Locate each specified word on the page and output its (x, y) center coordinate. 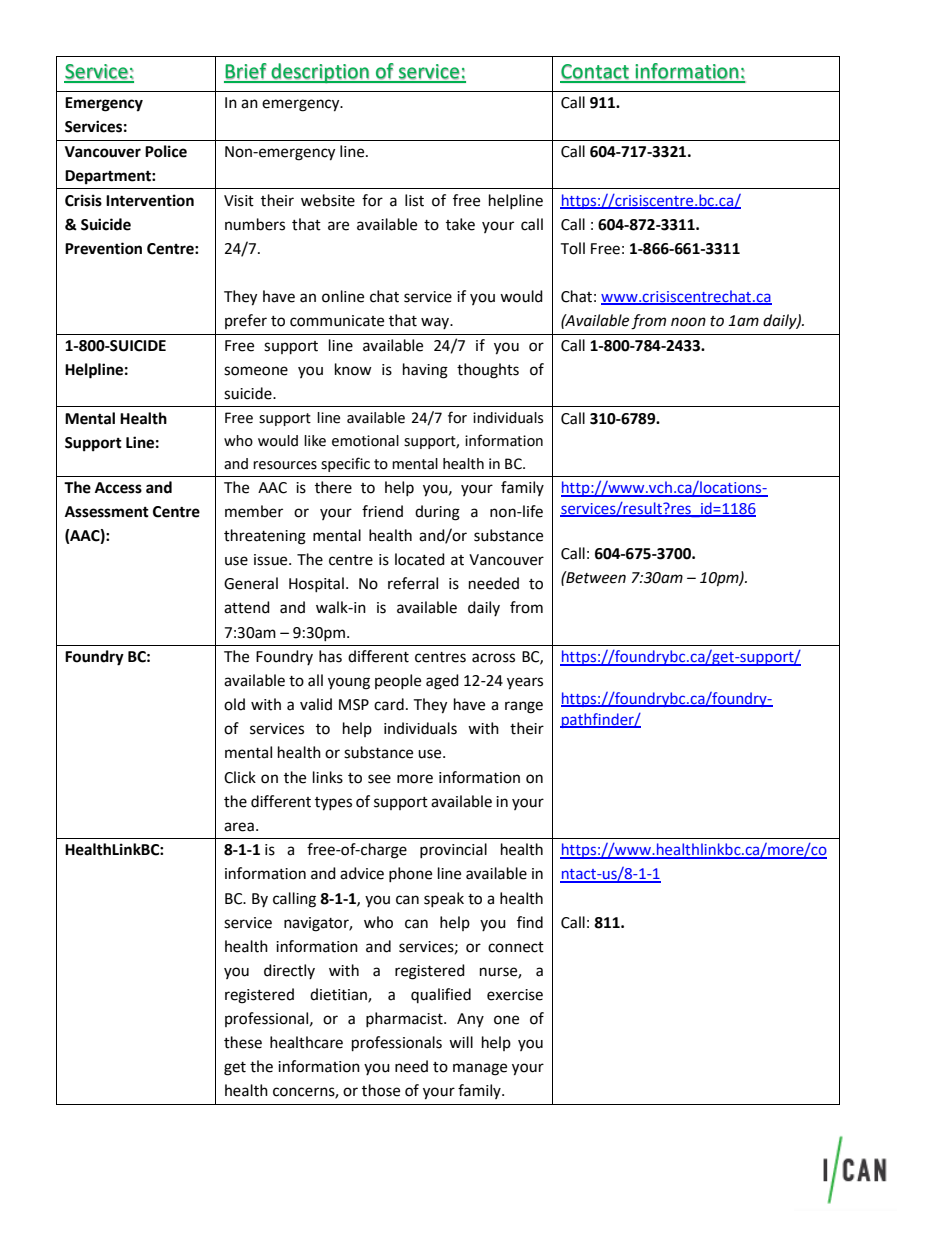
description (320, 73)
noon (688, 322)
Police (166, 151)
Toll (572, 248)
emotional (365, 441)
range (524, 707)
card (389, 704)
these (243, 1042)
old (234, 704)
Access (118, 488)
